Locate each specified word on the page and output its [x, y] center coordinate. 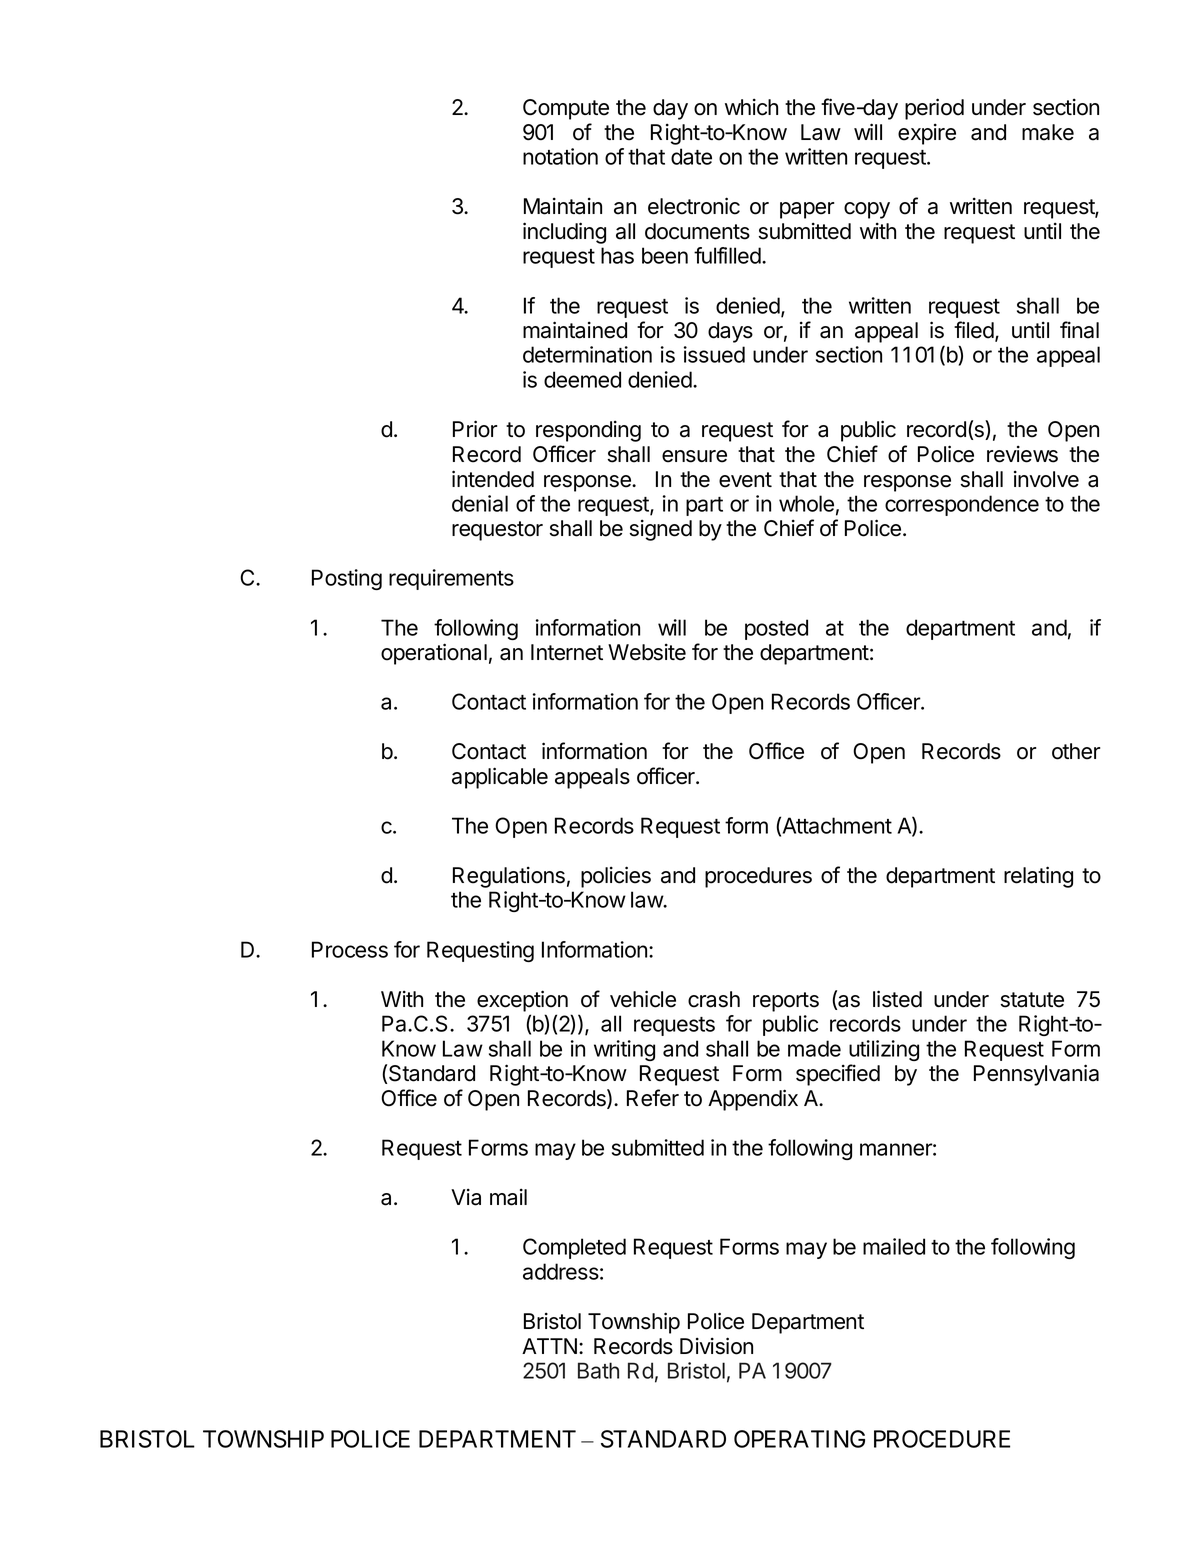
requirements [451, 579]
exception [522, 1001]
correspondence [962, 505]
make [1048, 132]
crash [714, 999]
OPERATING [799, 1439]
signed [661, 530]
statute [1032, 1000]
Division [716, 1346]
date [691, 156]
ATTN [549, 1346]
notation [560, 156]
